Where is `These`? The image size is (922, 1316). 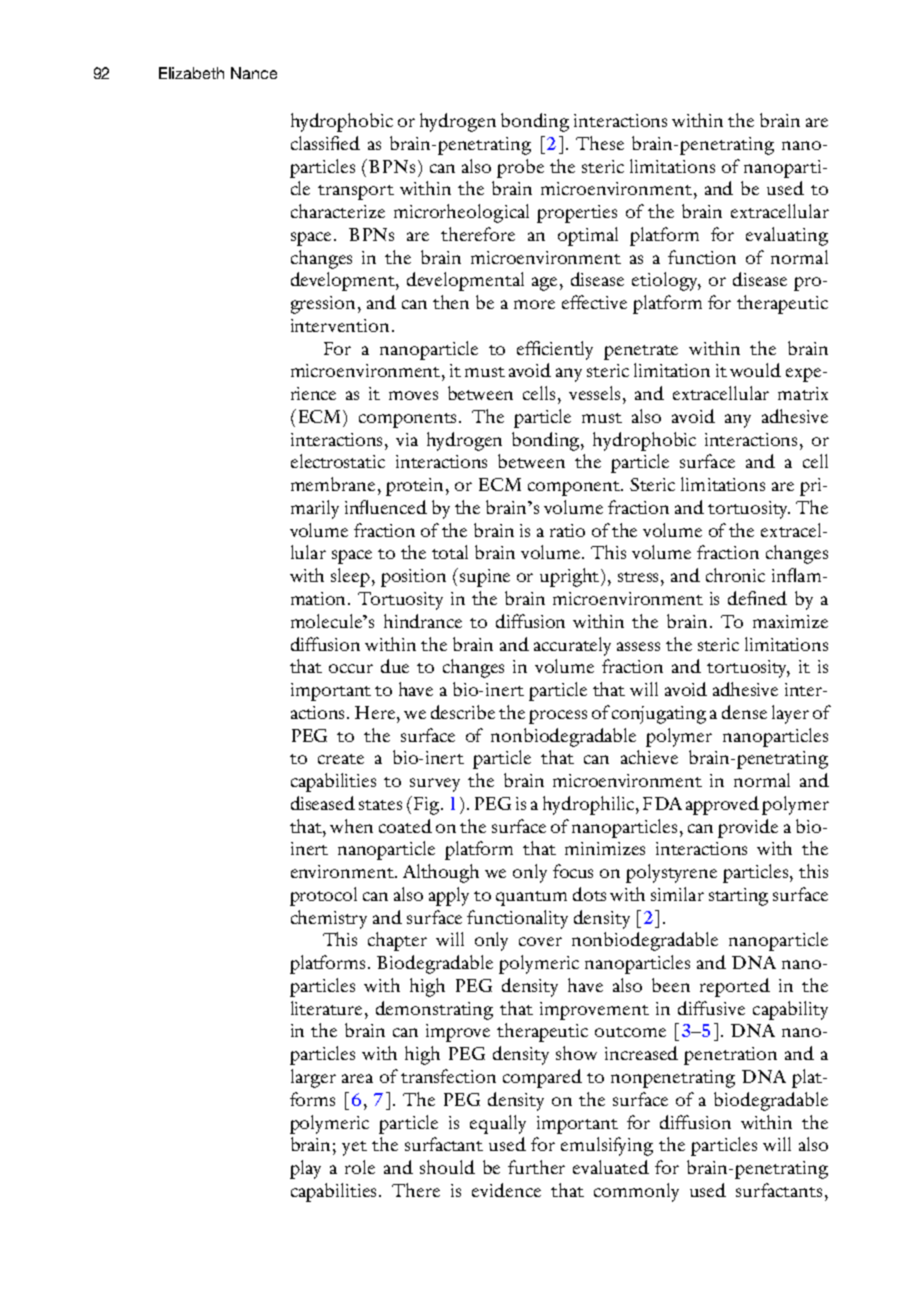
These is located at coordinates (600, 143).
